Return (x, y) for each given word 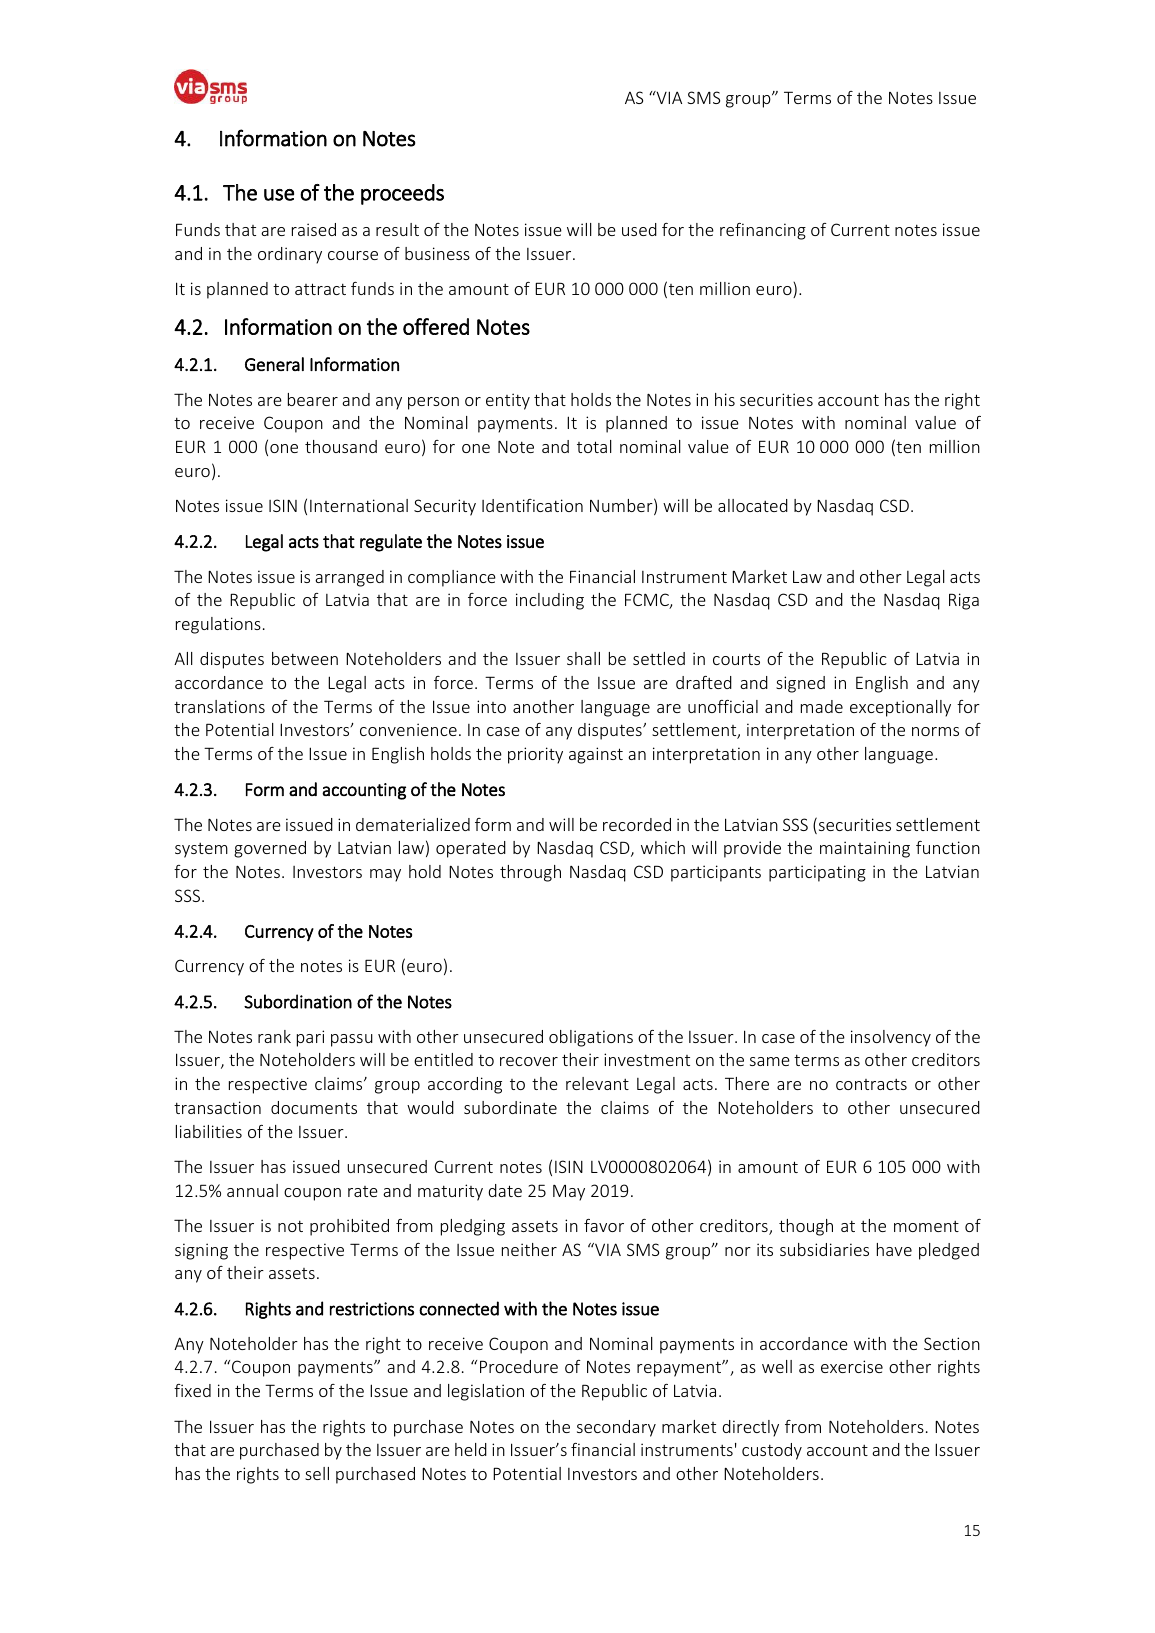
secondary (616, 1428)
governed (270, 849)
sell (317, 1473)
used (639, 229)
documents (314, 1107)
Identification (532, 505)
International (359, 505)
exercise (852, 1366)
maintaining (865, 849)
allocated (753, 505)
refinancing (763, 231)
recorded (637, 824)
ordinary (290, 255)
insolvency (891, 1038)
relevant (597, 1083)
